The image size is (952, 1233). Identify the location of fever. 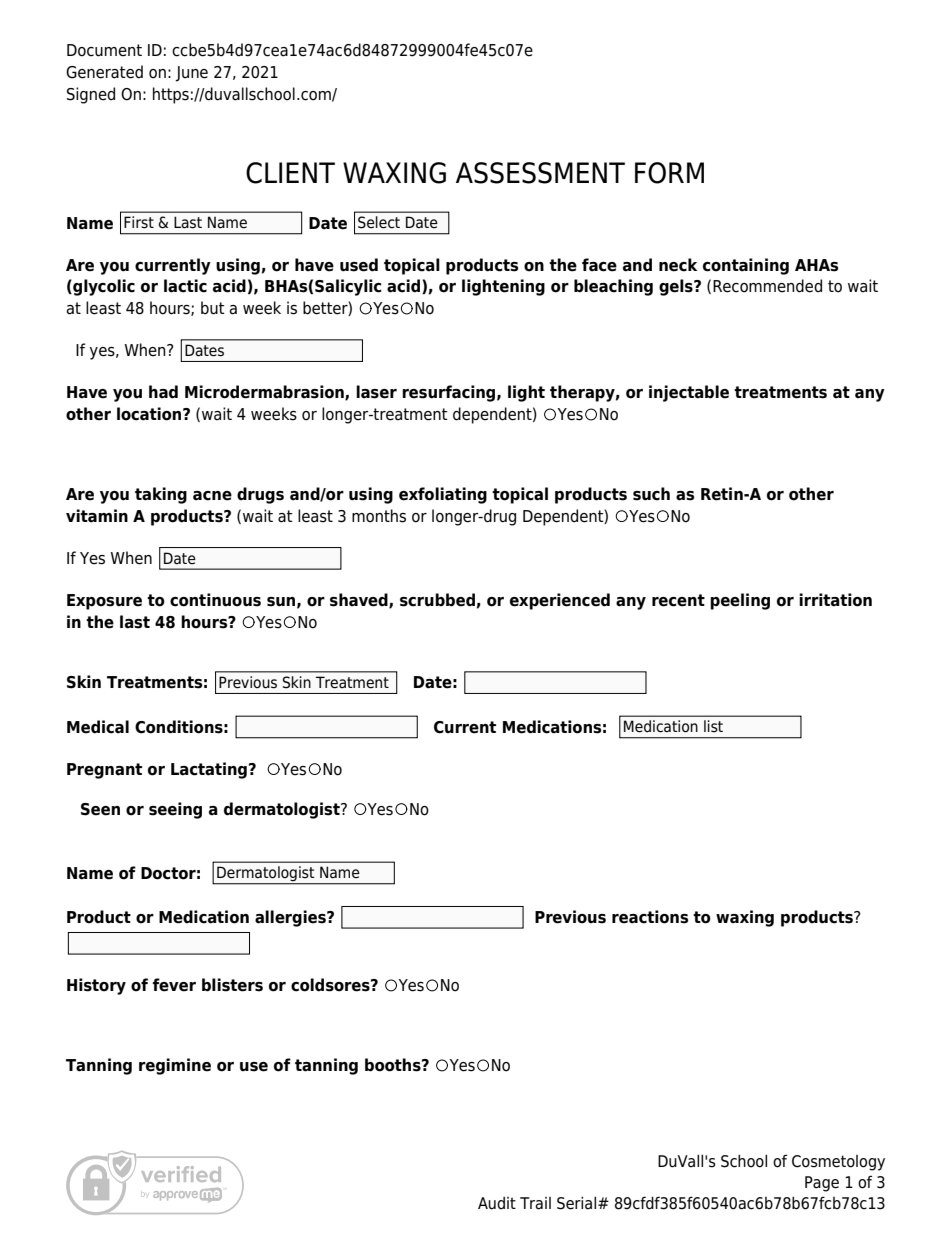
(174, 985).
